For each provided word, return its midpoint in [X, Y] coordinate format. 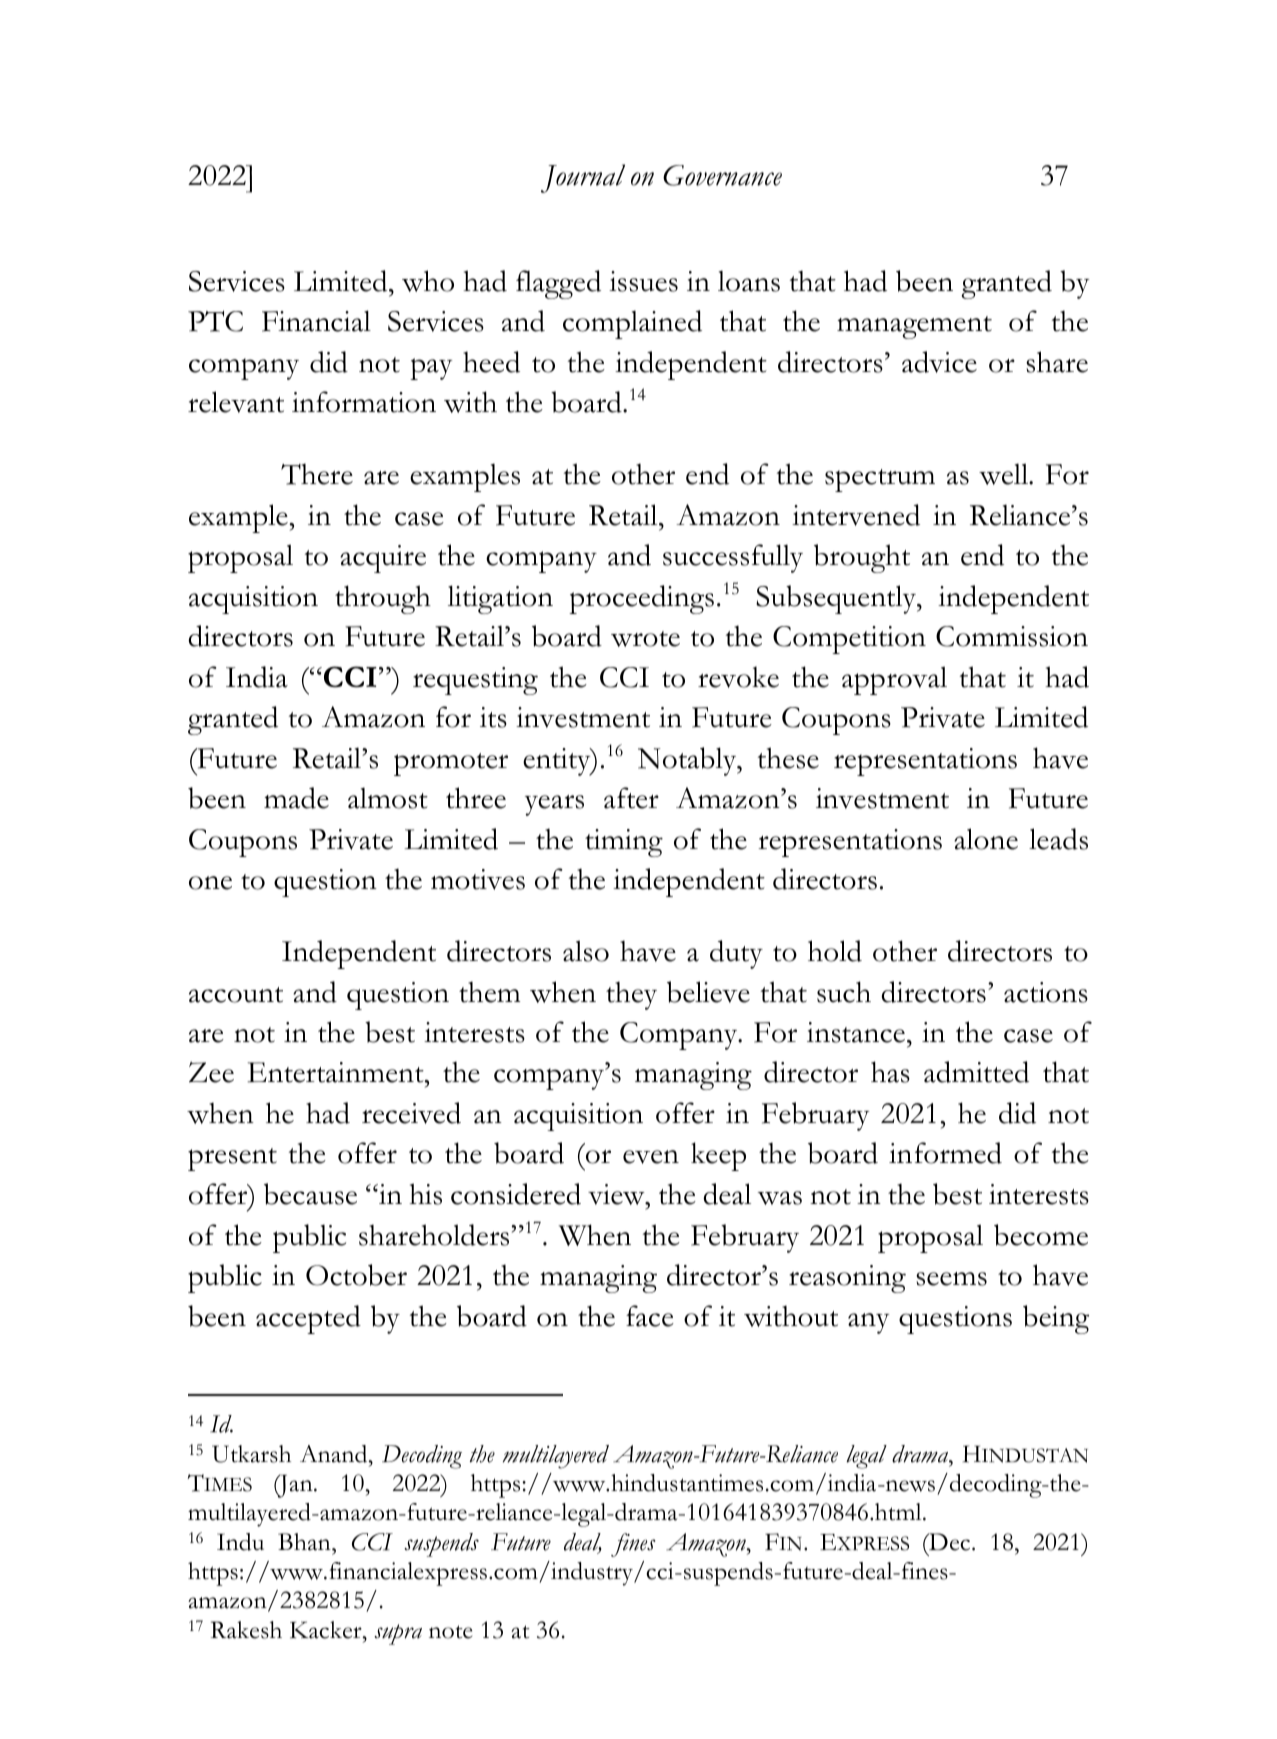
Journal [583, 178]
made [296, 798]
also [586, 951]
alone [986, 839]
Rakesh [246, 1630]
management [914, 327]
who [428, 281]
